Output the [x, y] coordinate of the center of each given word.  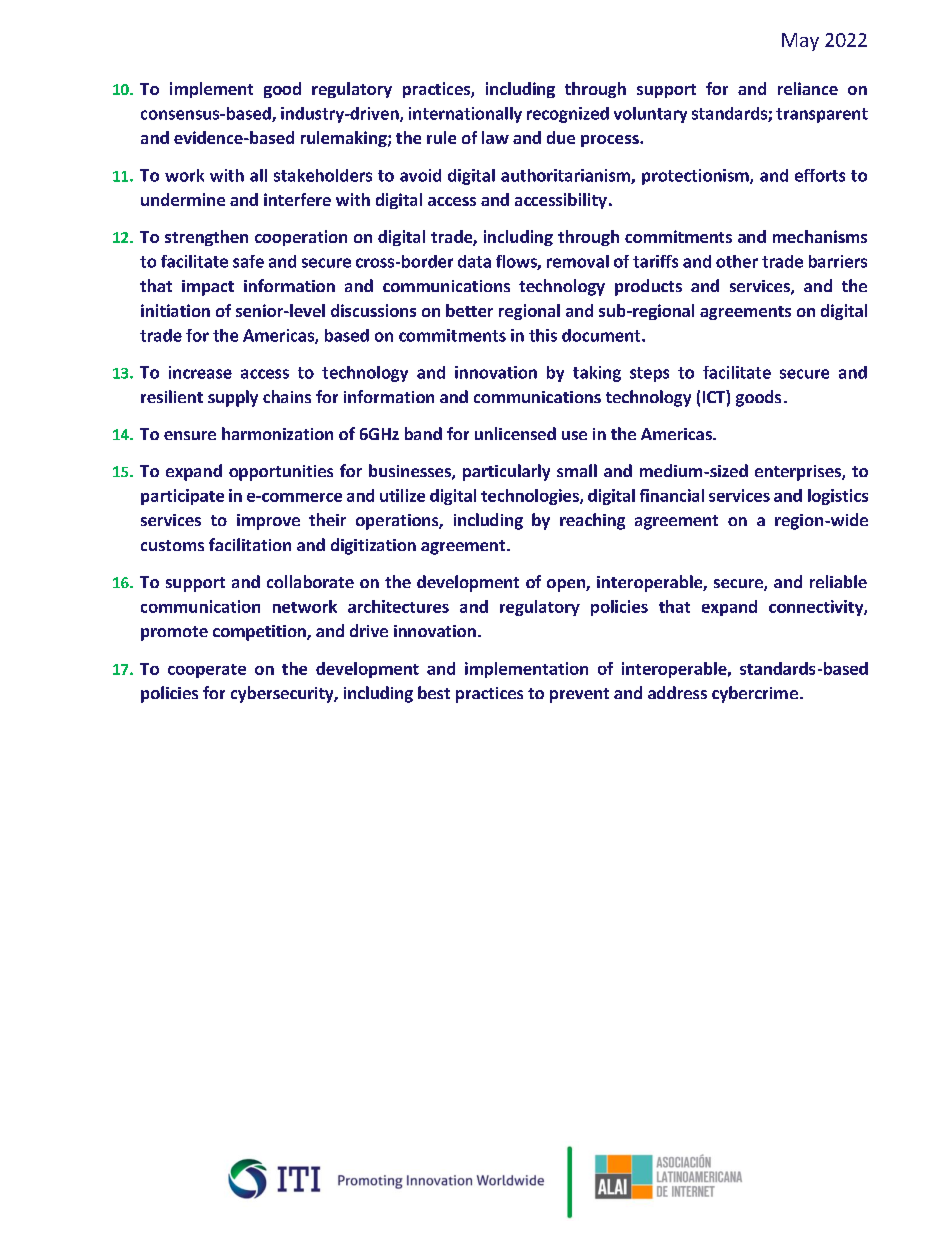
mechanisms [820, 236]
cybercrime [755, 694]
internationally [465, 115]
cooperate [207, 671]
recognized [568, 115]
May [800, 42]
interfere [297, 199]
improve [268, 522]
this [543, 335]
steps [649, 374]
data [474, 261]
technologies [531, 497]
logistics [838, 497]
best [434, 692]
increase [200, 372]
